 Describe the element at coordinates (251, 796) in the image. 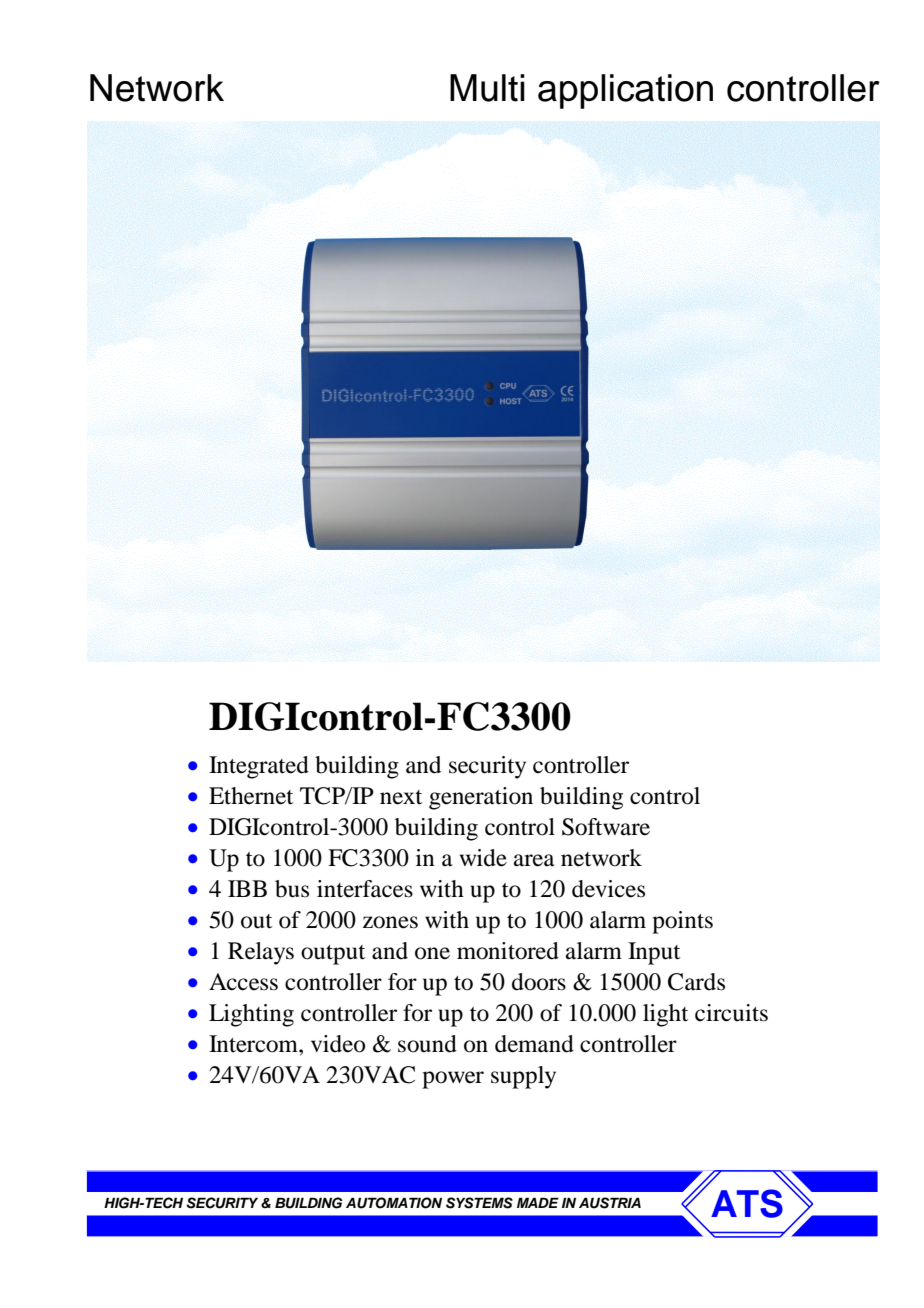

I see `Ethernet` at that location.
